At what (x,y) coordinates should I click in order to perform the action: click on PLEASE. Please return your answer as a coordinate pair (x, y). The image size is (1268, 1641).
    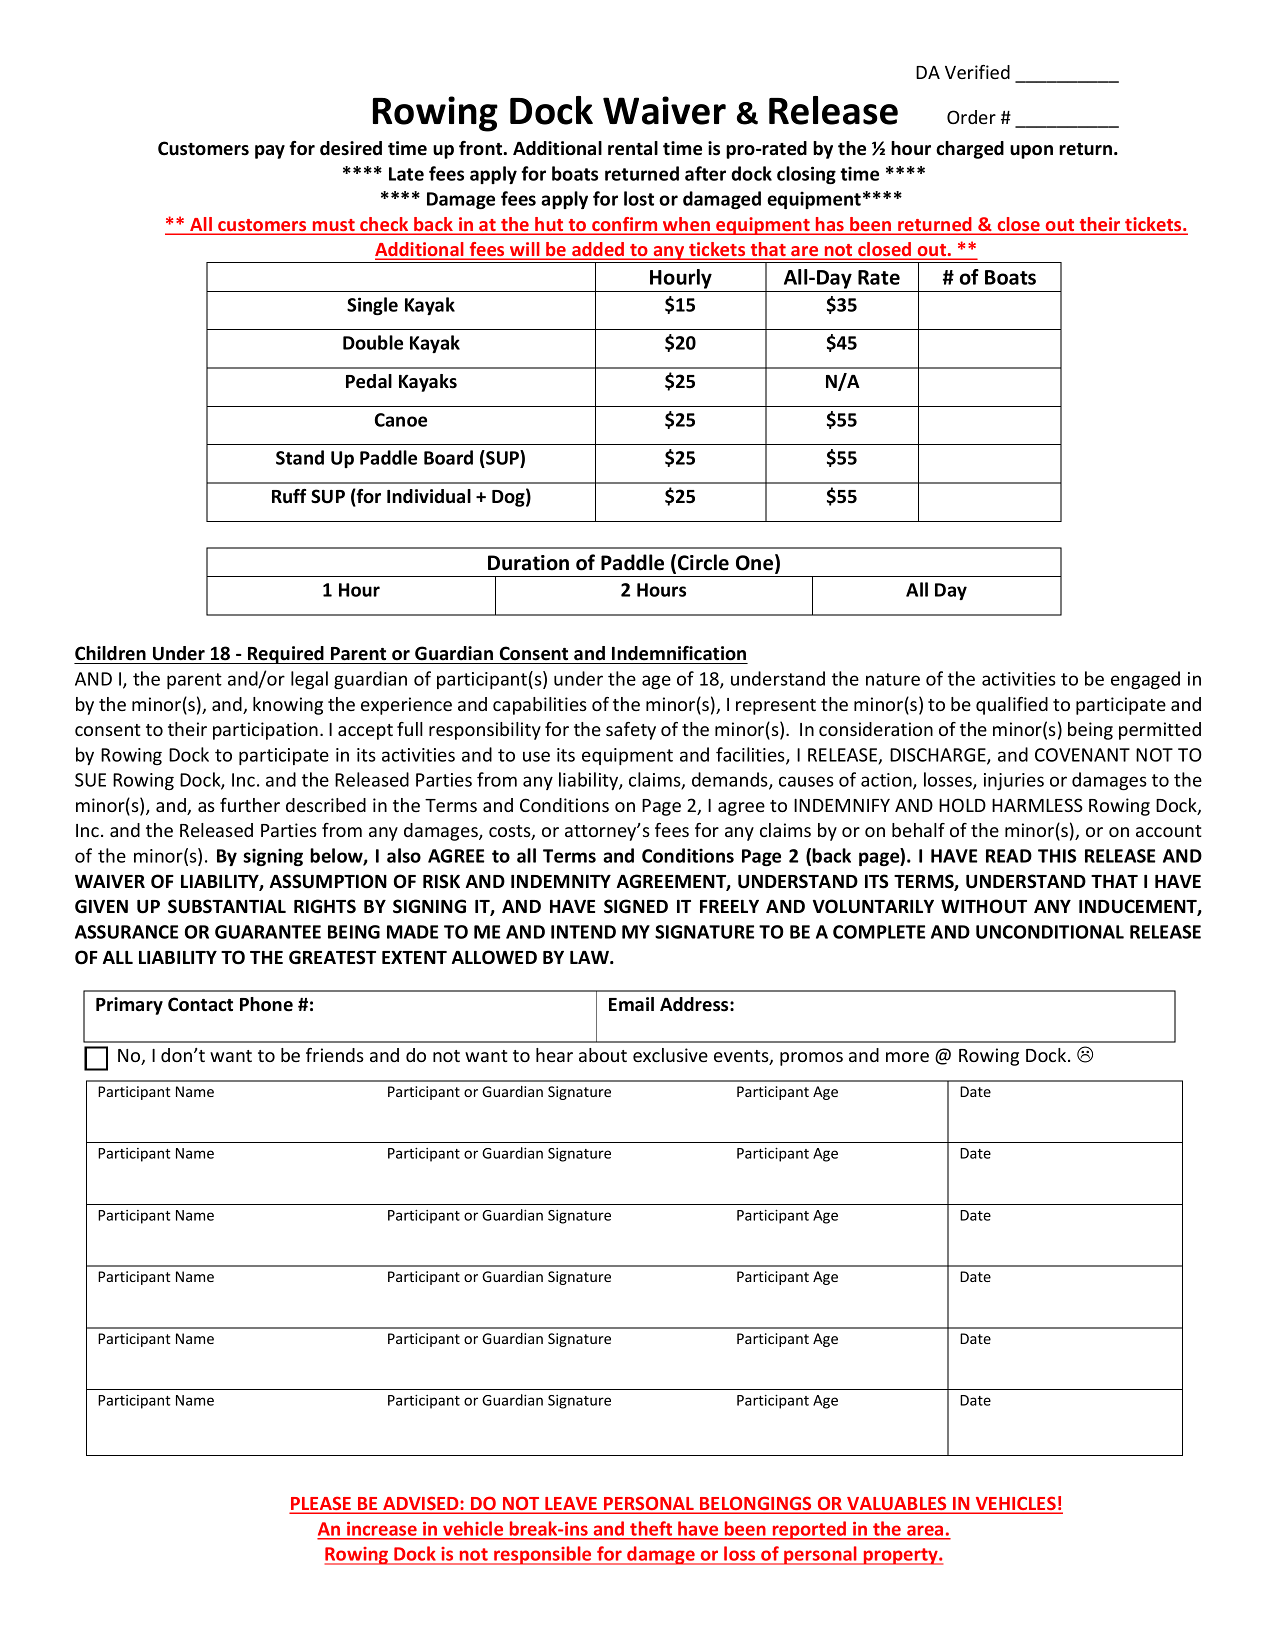
    Looking at the image, I should click on (322, 1504).
